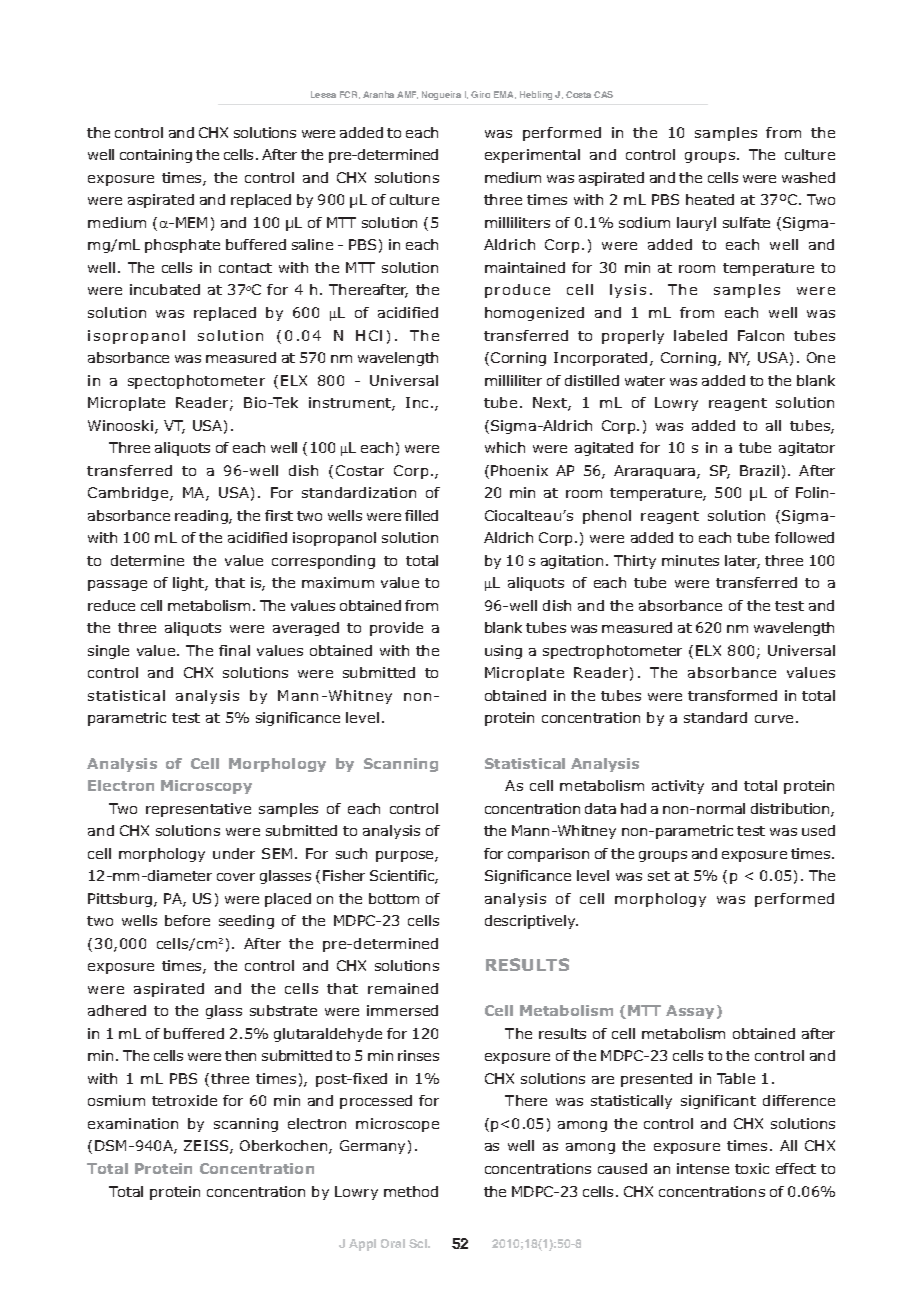  I want to click on purpose, so click(406, 856).
